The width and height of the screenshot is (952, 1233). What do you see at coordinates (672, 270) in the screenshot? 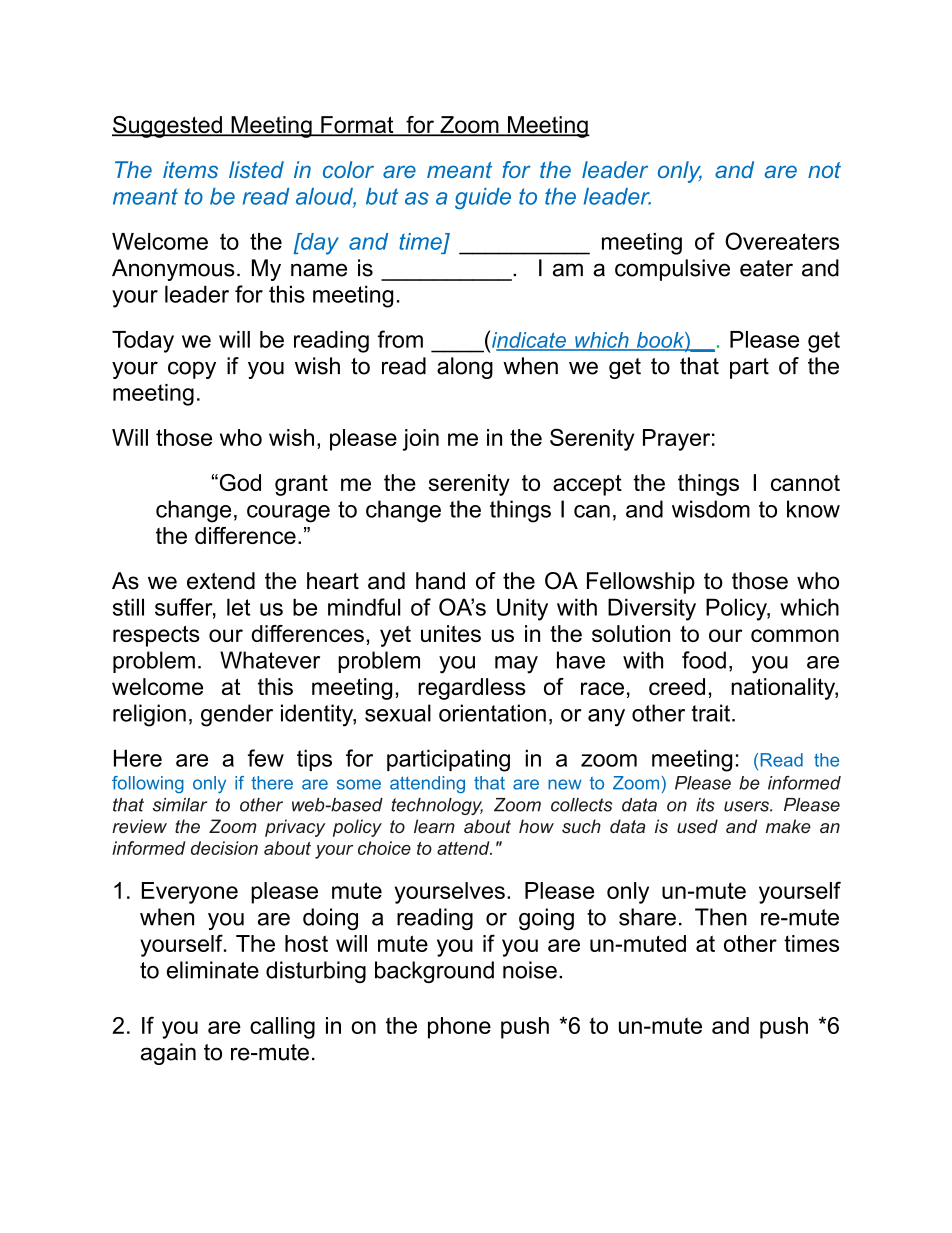
I see `compulsive` at bounding box center [672, 270].
